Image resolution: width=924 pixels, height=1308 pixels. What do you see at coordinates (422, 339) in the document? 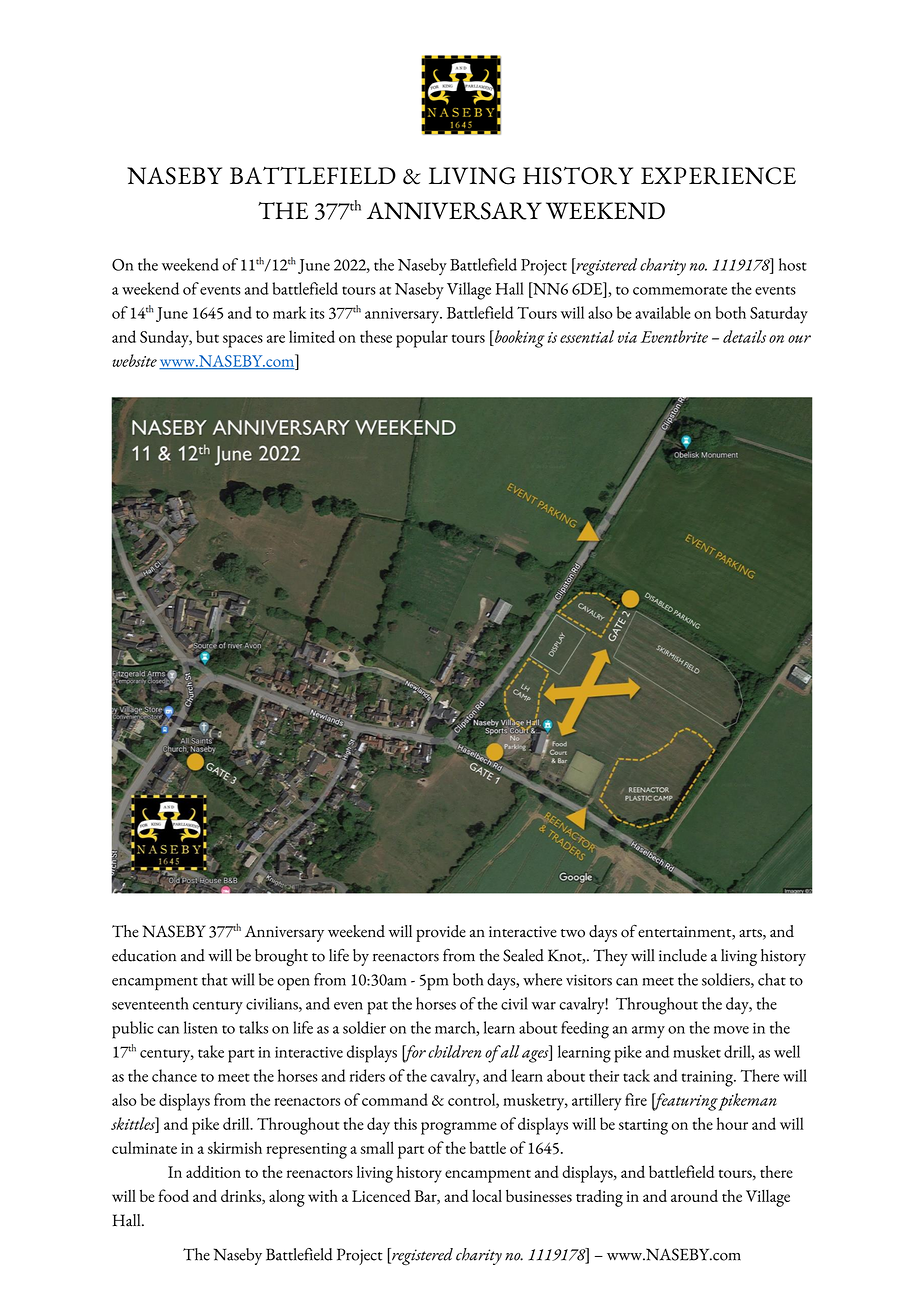
I see `popular` at bounding box center [422, 339].
